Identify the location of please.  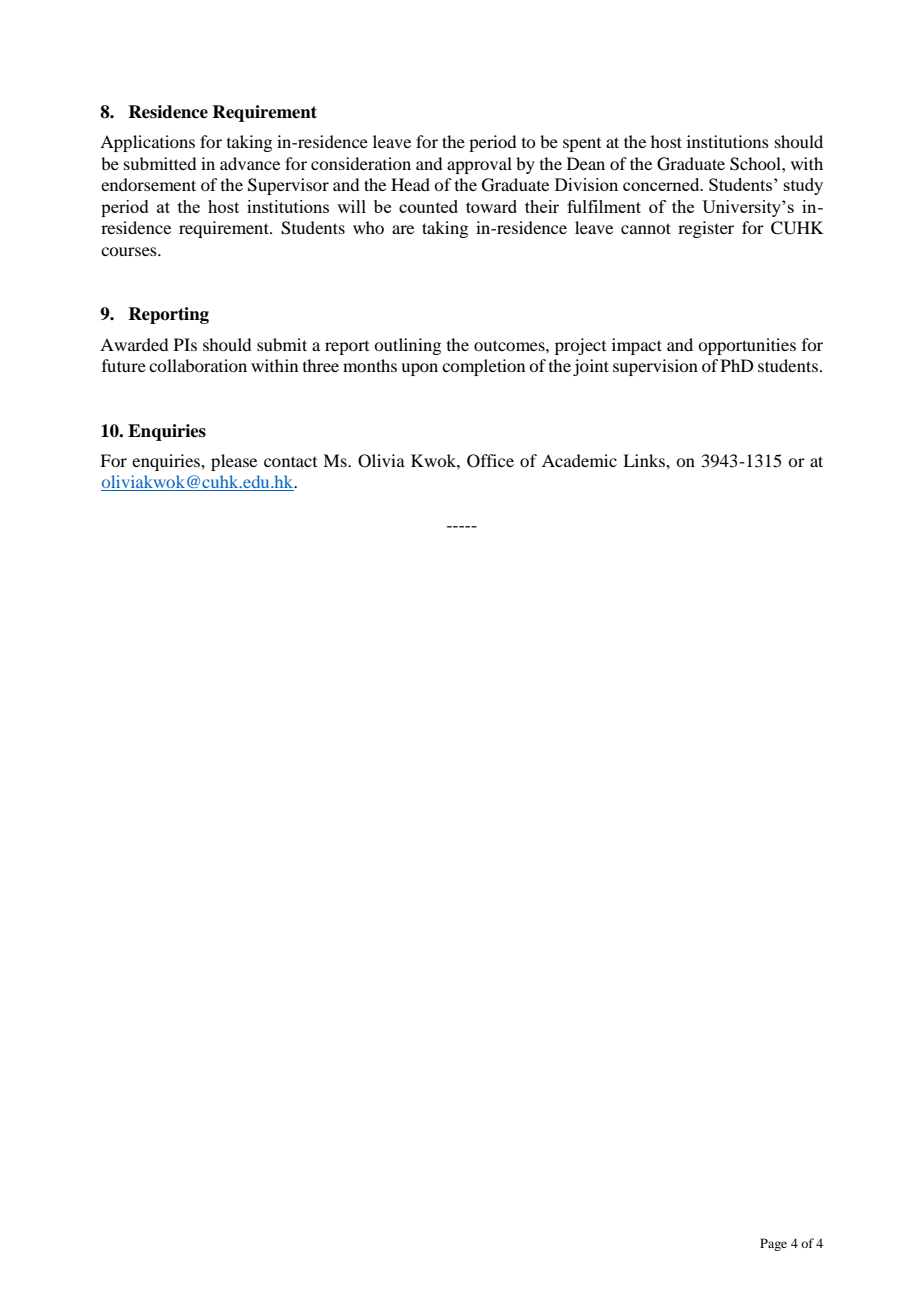
(234, 462).
